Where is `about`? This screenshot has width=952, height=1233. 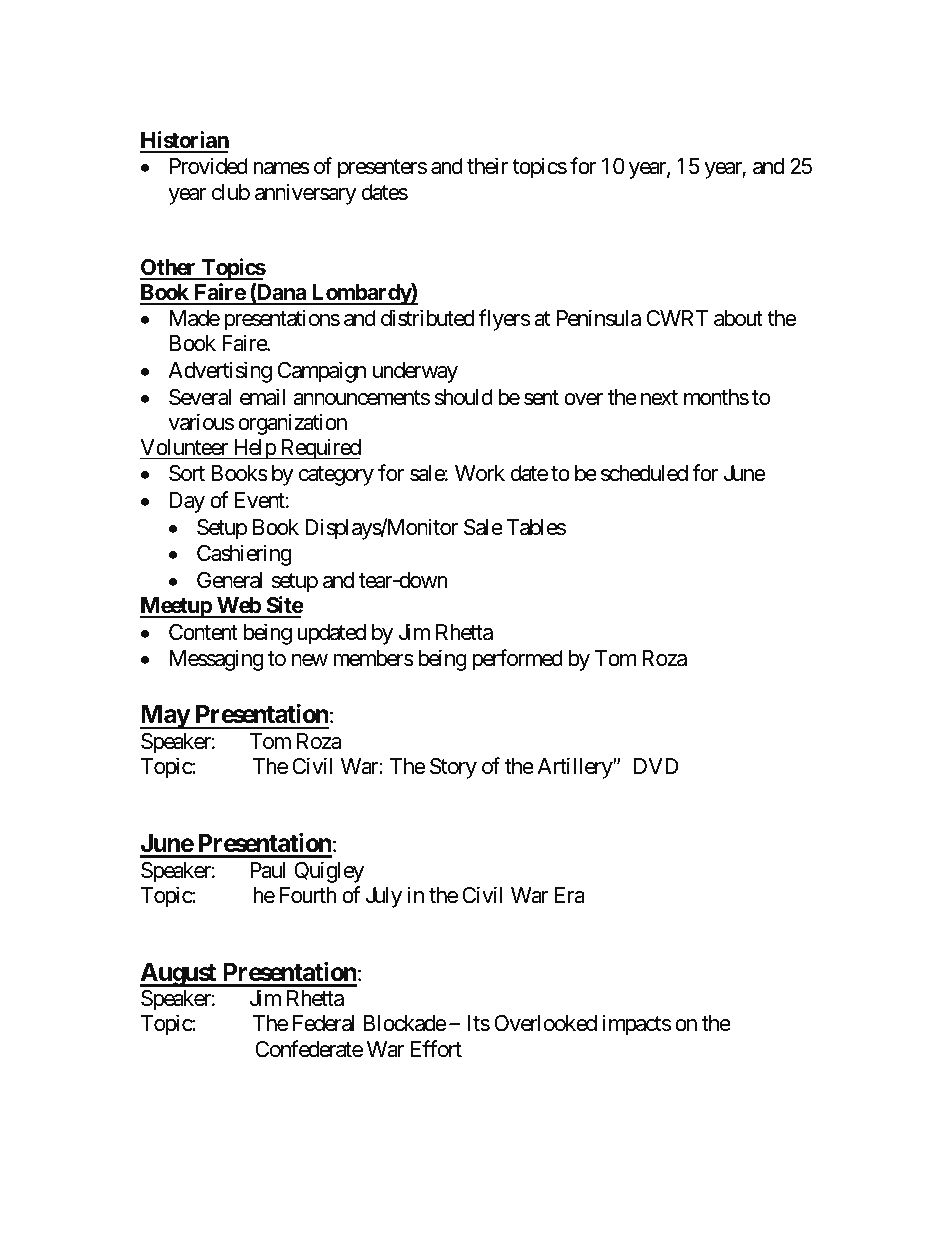
about is located at coordinates (738, 318).
